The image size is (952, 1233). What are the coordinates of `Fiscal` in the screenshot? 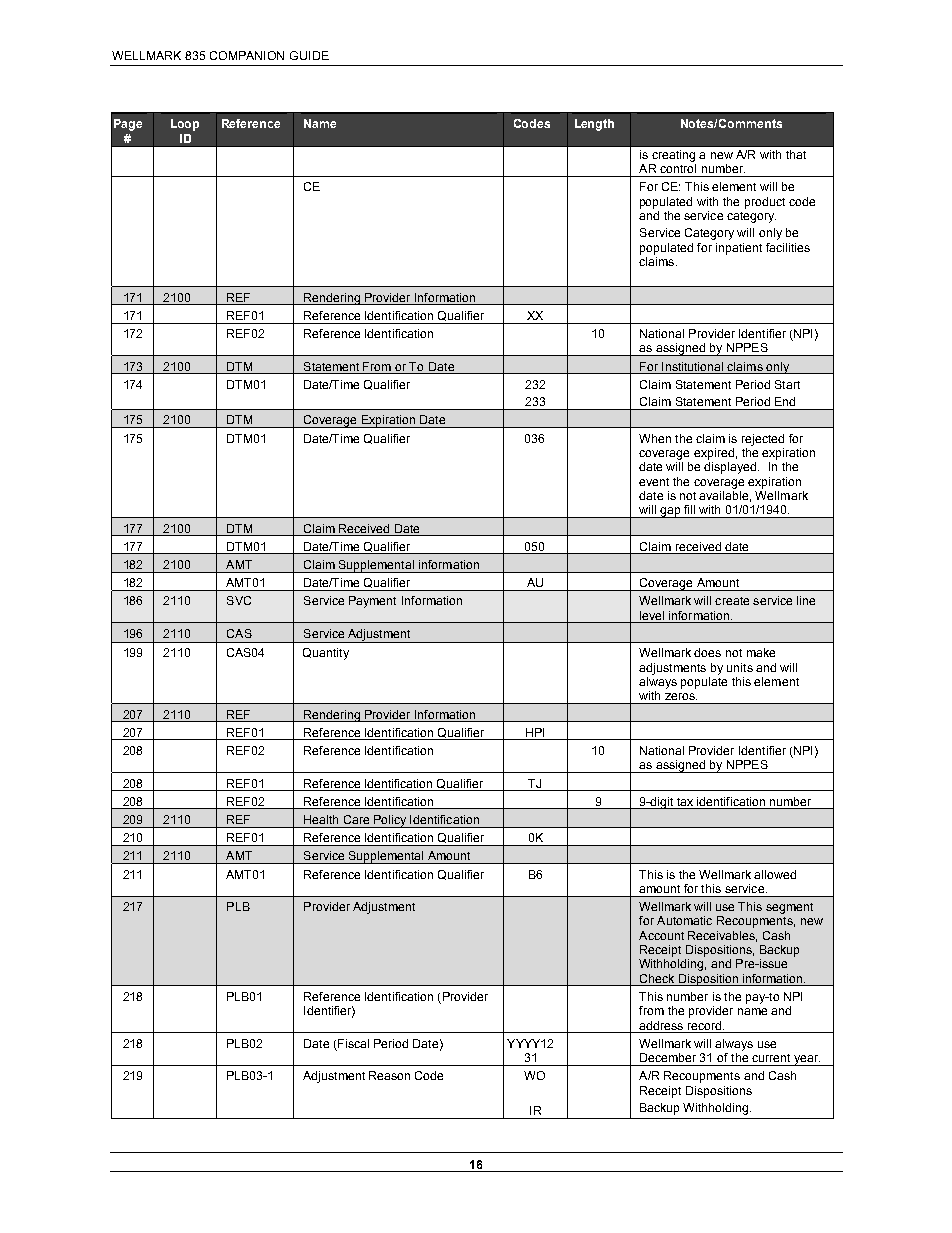 It's located at (353, 1043).
